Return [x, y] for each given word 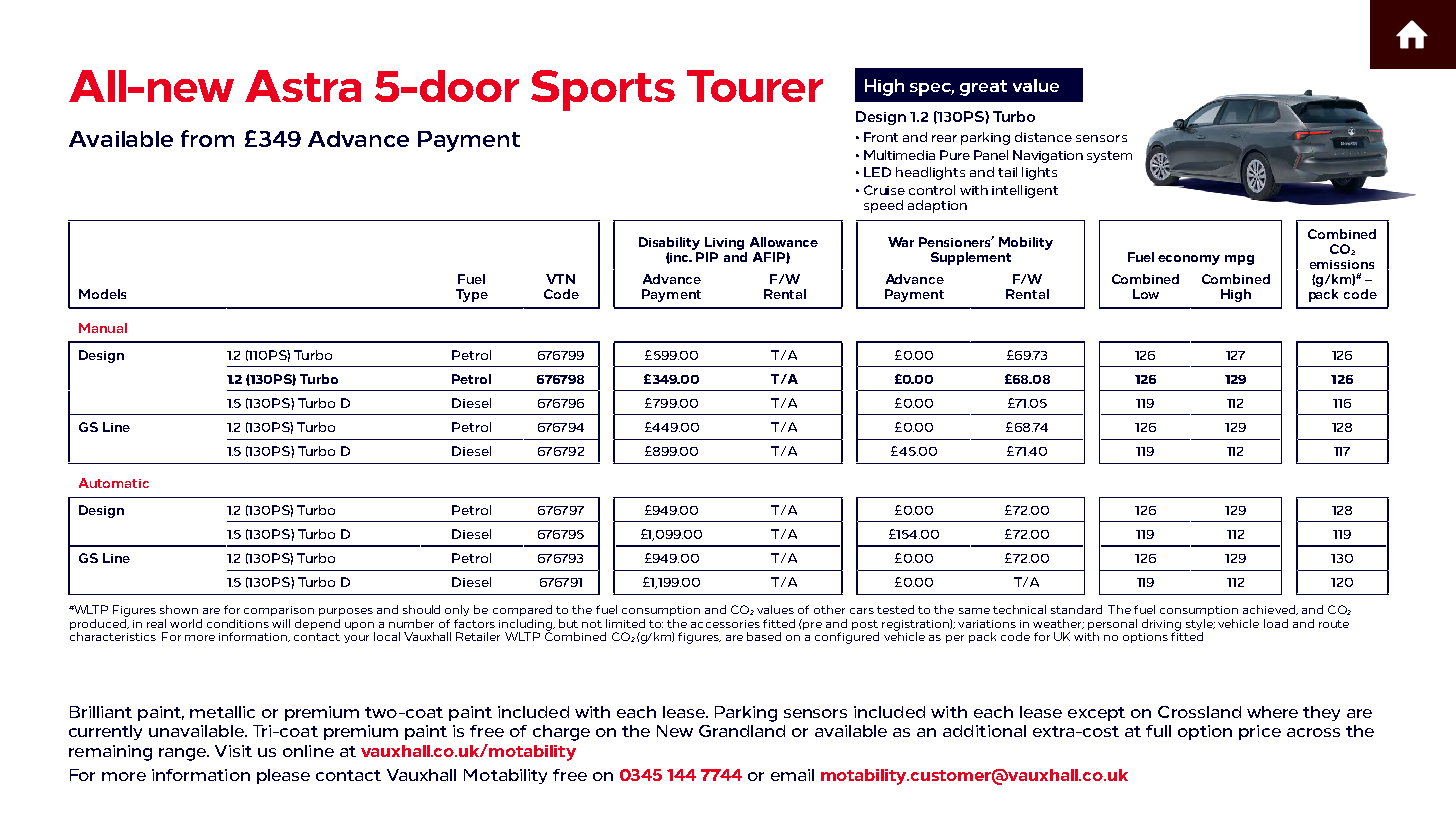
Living [726, 245]
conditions [238, 623]
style [1200, 624]
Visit [233, 751]
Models [102, 294]
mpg [1239, 260]
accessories [725, 624]
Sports [603, 90]
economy [1189, 260]
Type [472, 295]
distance [1043, 137]
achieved [1270, 610]
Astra [303, 86]
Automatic [114, 483]
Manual [103, 328]
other [829, 609]
